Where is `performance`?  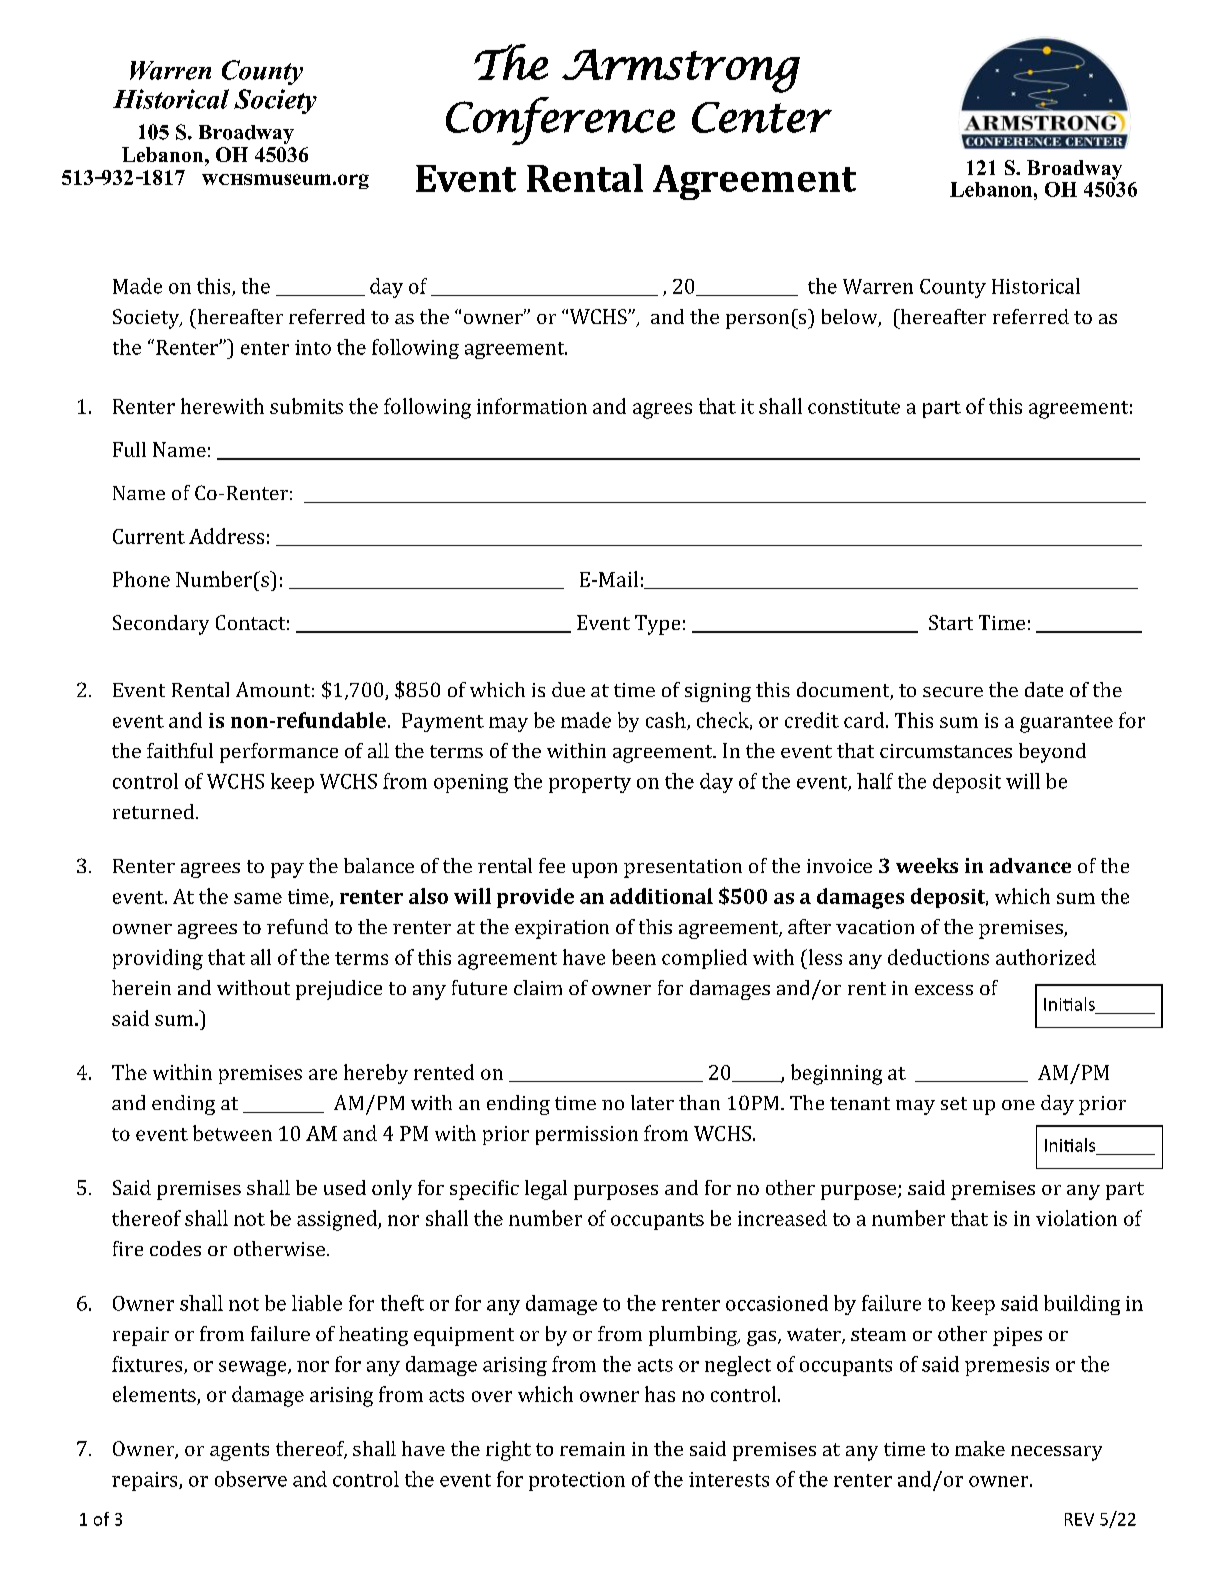
performance is located at coordinates (279, 753).
